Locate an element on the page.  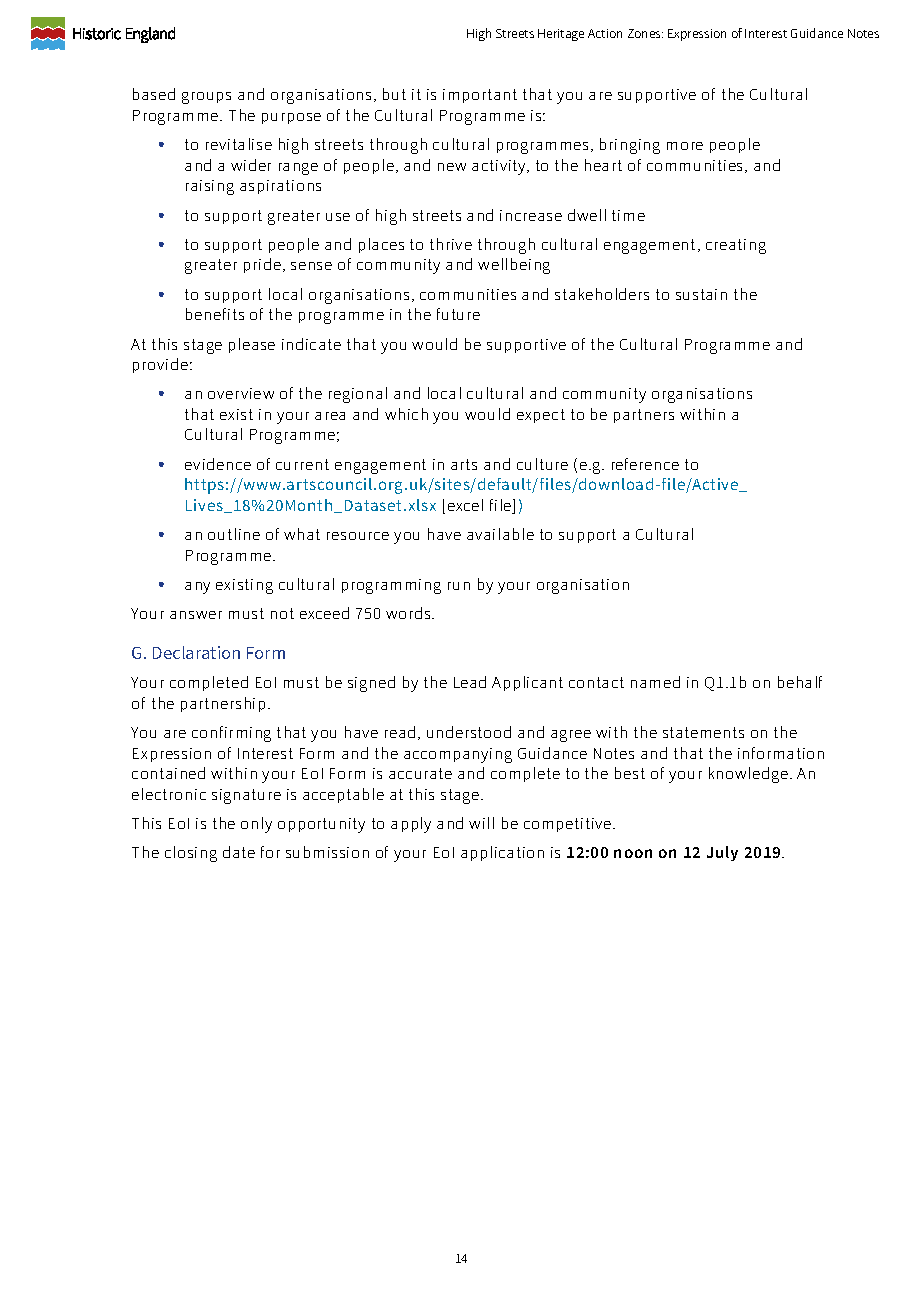
Zones is located at coordinates (645, 33).
